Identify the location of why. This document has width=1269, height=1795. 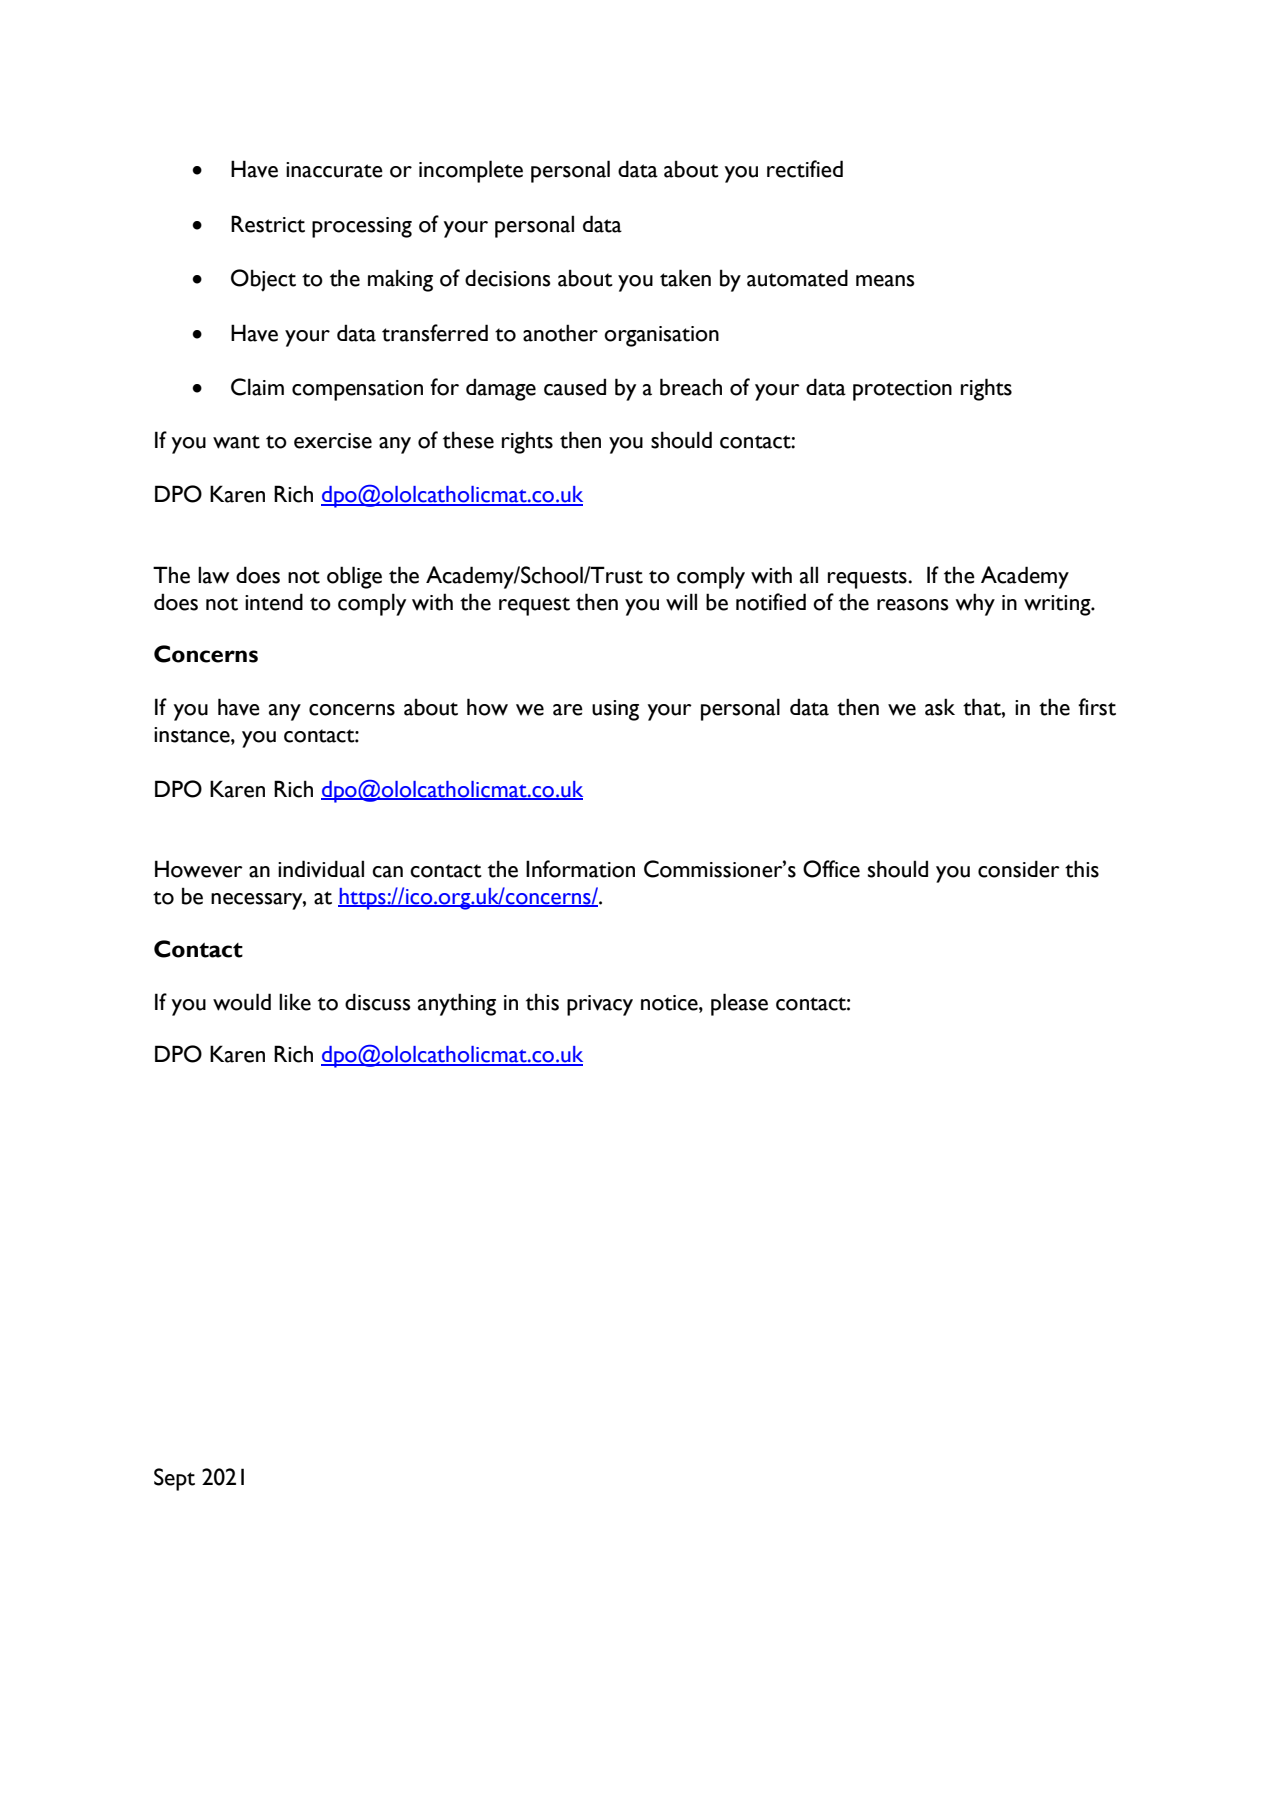
(975, 604).
